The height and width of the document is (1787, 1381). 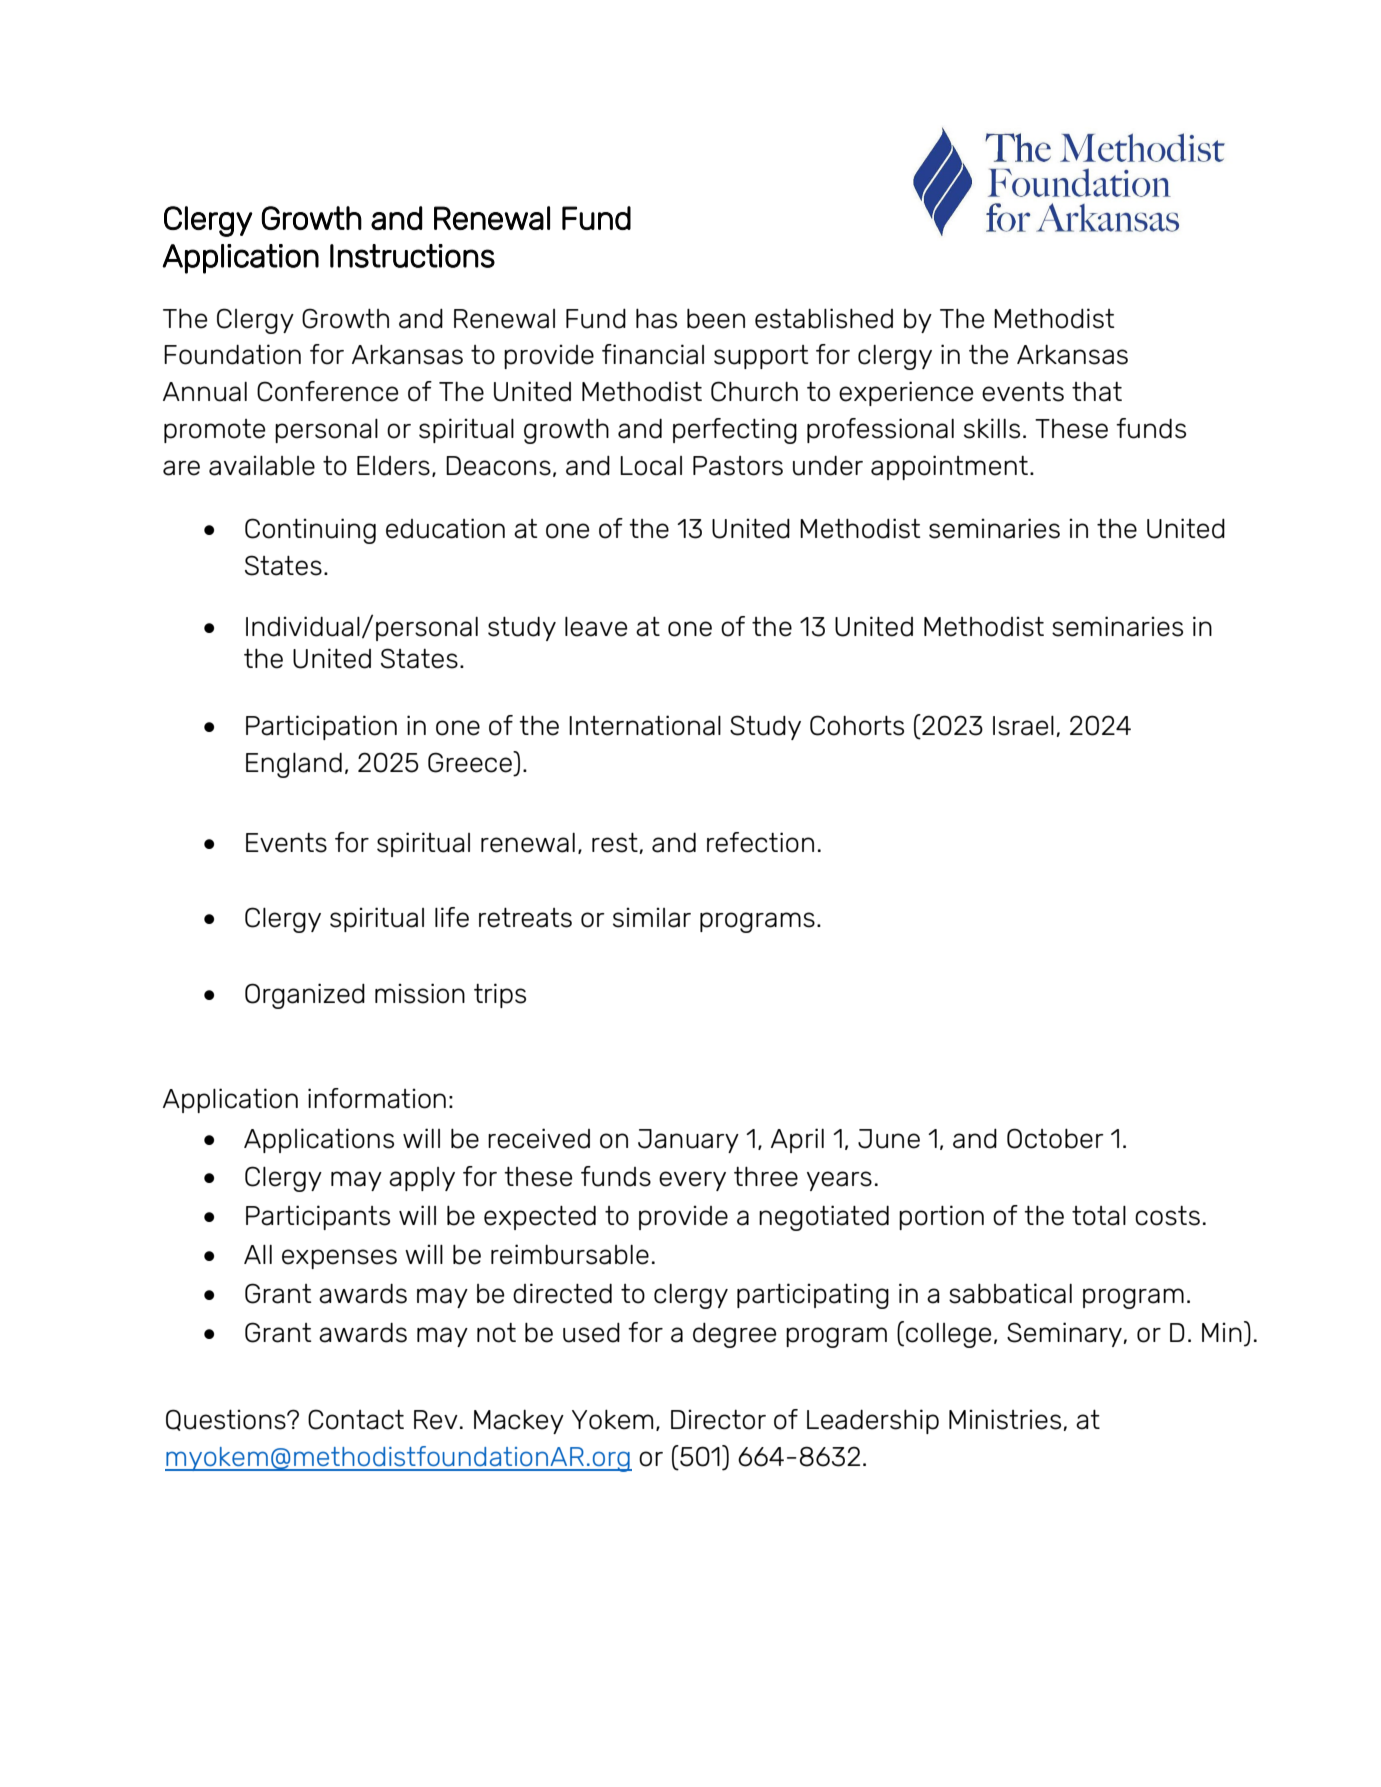 I want to click on that, so click(x=1097, y=392).
